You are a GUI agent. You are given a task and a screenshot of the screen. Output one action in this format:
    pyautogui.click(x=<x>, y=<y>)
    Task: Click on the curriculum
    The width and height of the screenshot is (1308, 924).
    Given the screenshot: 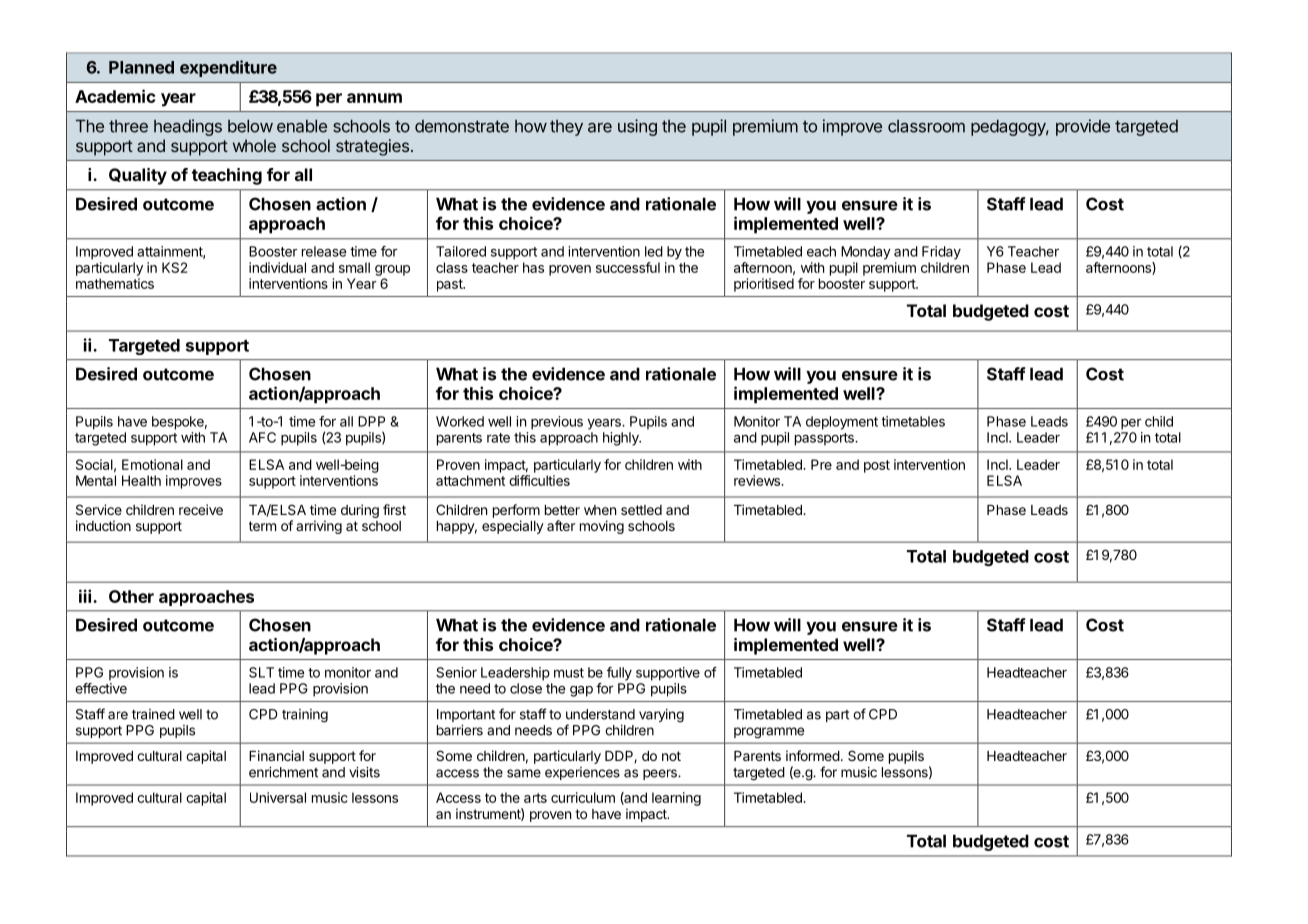 What is the action you would take?
    pyautogui.click(x=583, y=797)
